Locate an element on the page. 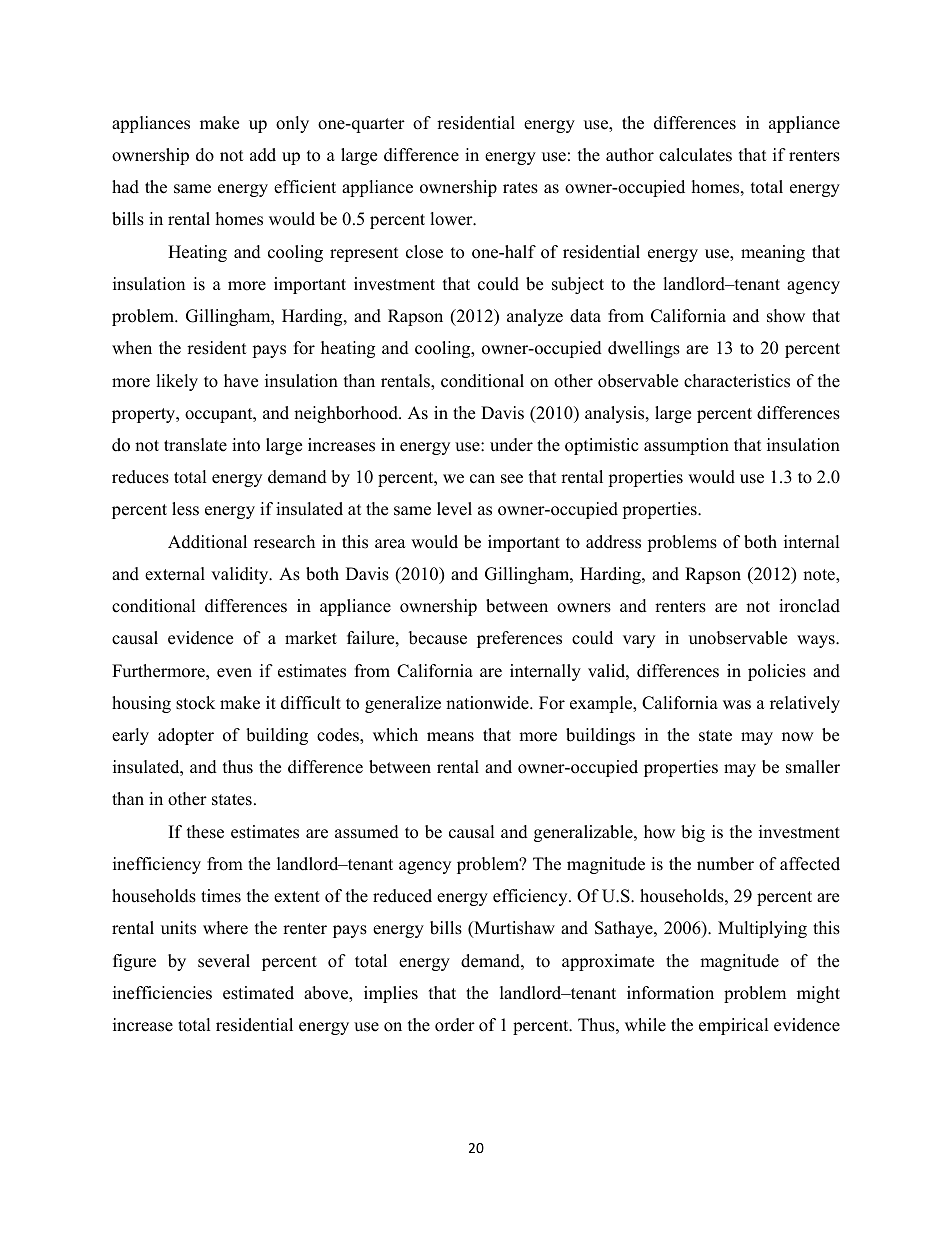 This document has width=952, height=1233. order is located at coordinates (455, 1025).
